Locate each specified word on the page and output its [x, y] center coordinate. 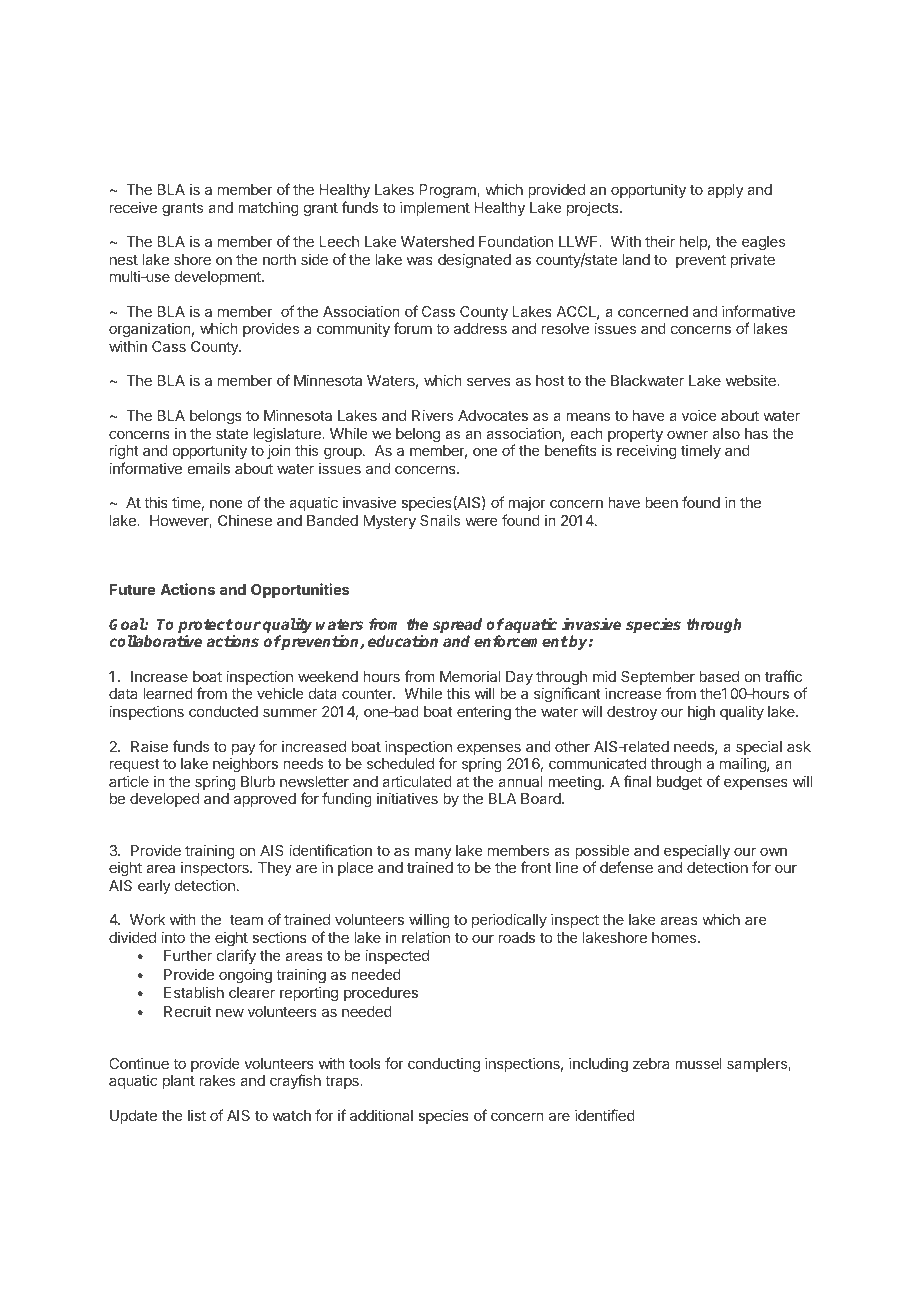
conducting [444, 1065]
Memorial [470, 676]
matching [268, 209]
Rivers [432, 415]
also [726, 433]
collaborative [156, 640]
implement [435, 209]
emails [209, 468]
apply [725, 191]
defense [626, 867]
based [719, 676]
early [154, 887]
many [433, 854]
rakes [217, 1080]
